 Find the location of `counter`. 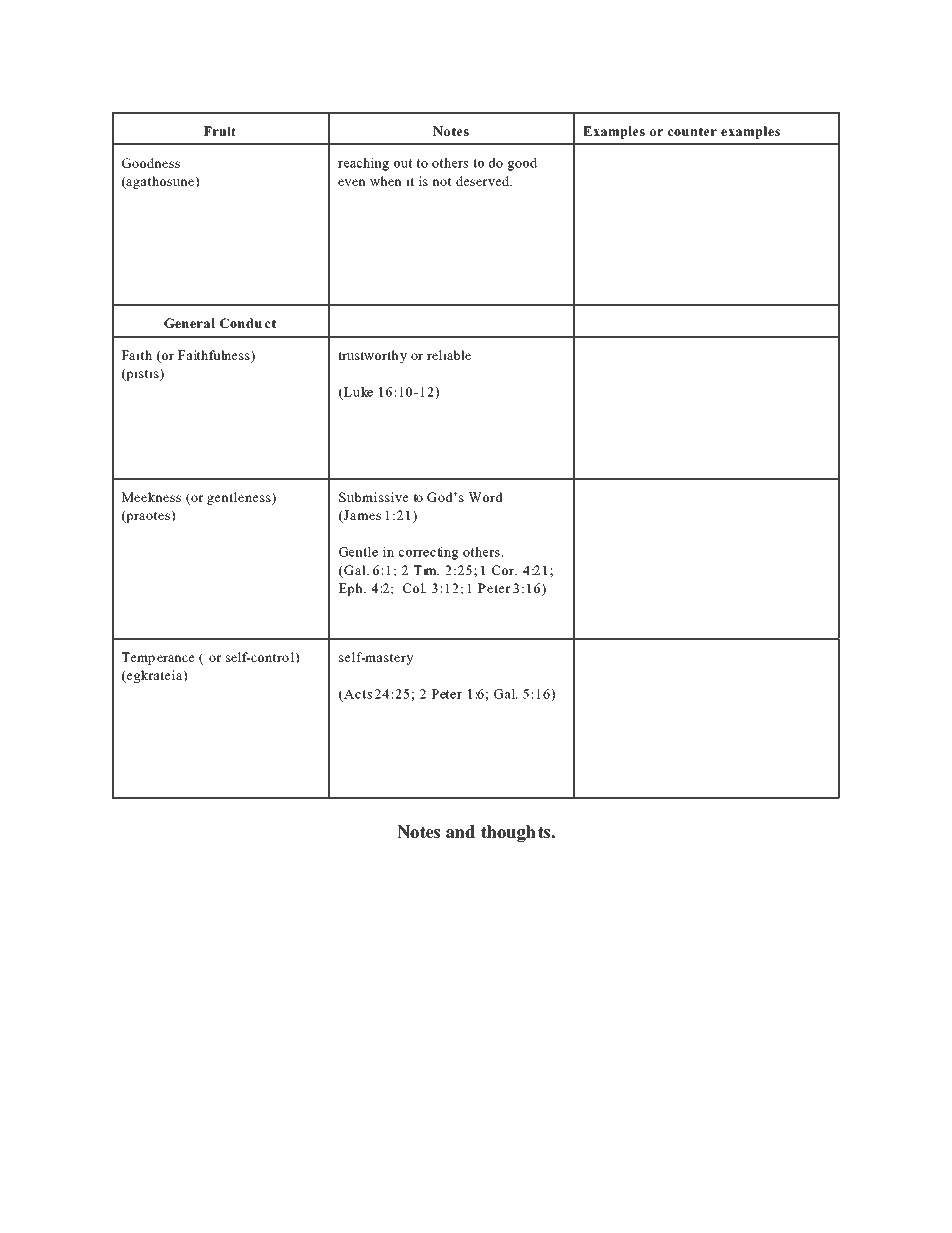

counter is located at coordinates (692, 131).
